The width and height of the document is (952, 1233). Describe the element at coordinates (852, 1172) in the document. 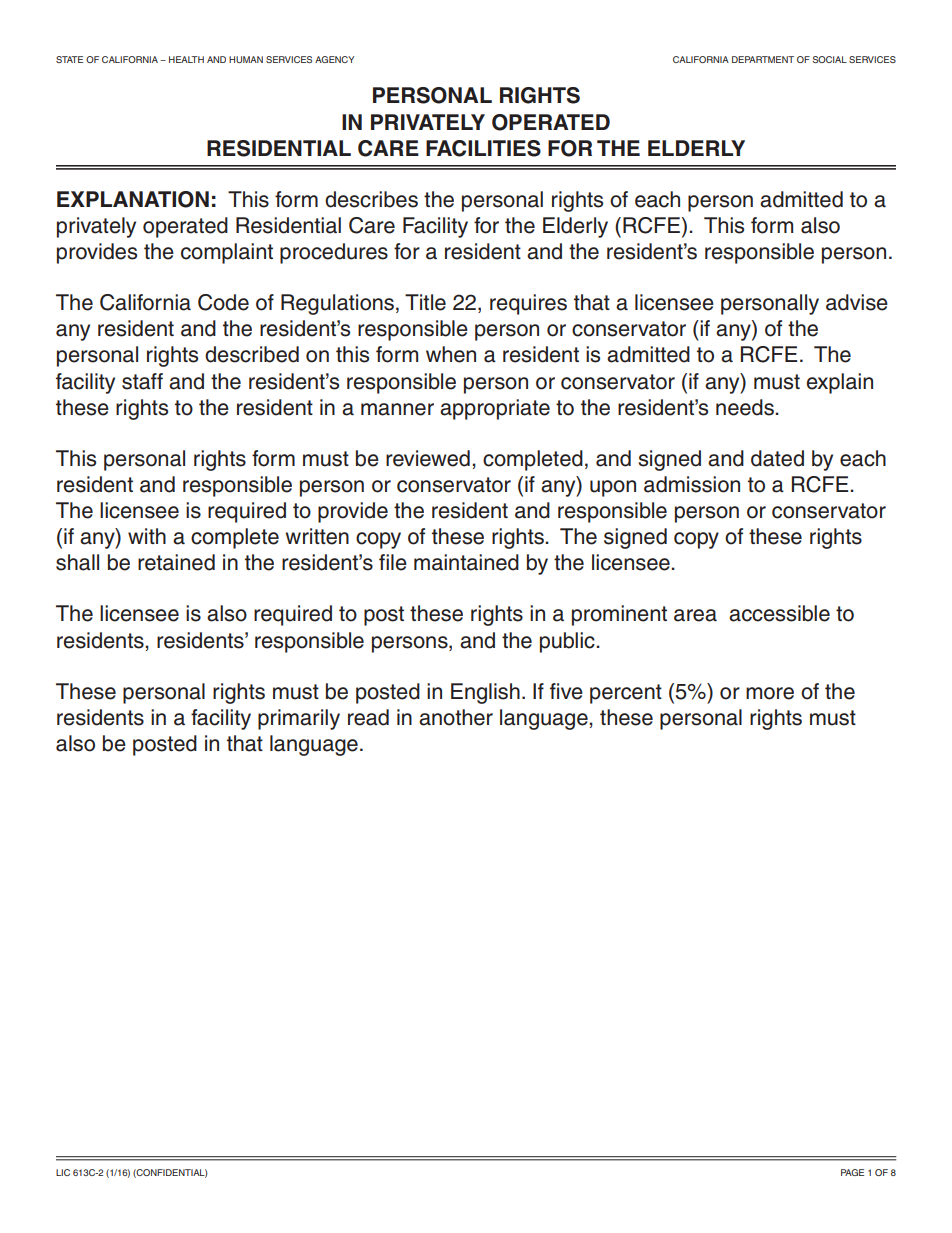

I see `PAGE` at that location.
